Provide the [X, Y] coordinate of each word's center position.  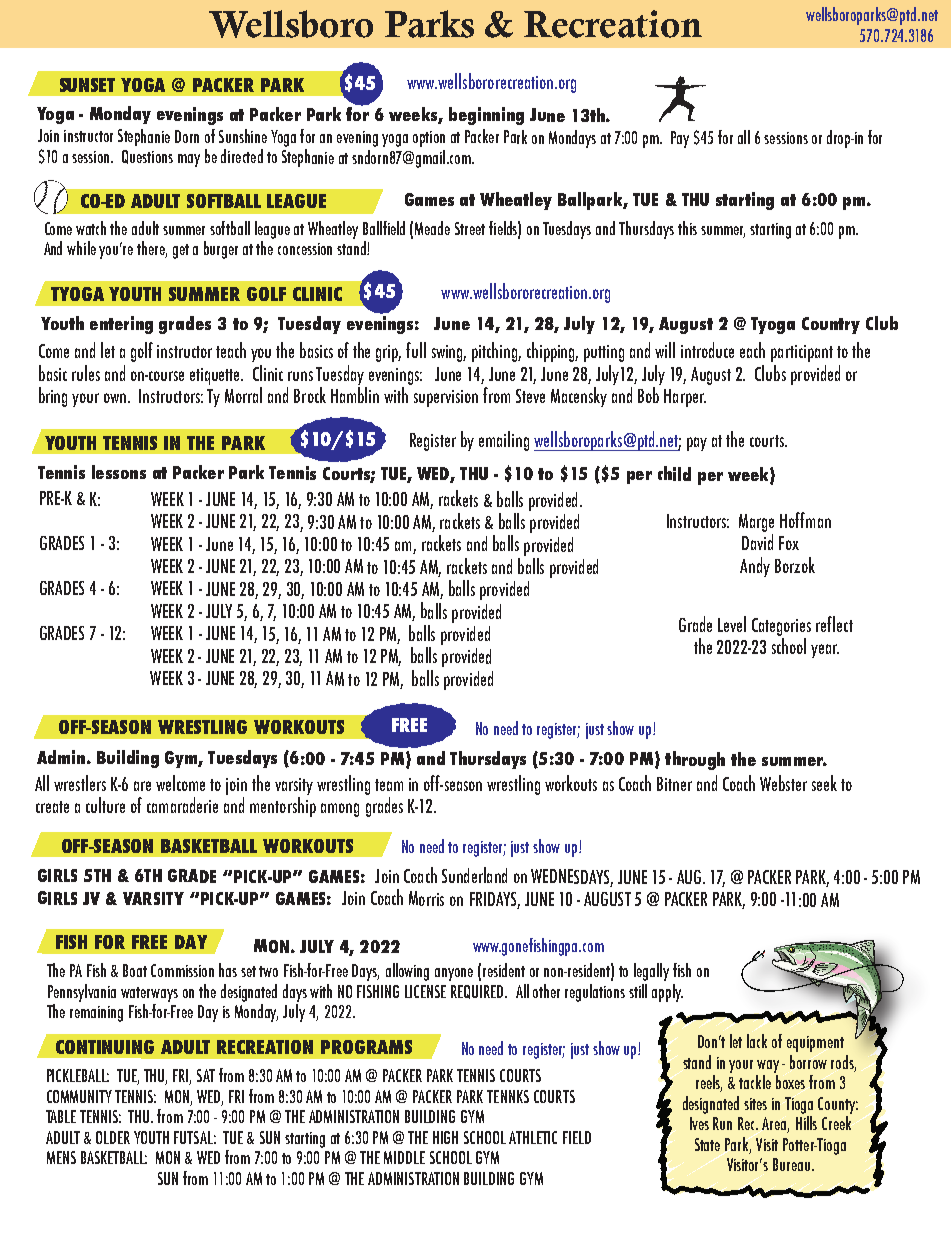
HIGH [445, 1137]
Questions [147, 157]
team [389, 785]
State [707, 1144]
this [687, 228]
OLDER [113, 1137]
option [429, 139]
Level [732, 624]
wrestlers [80, 783]
